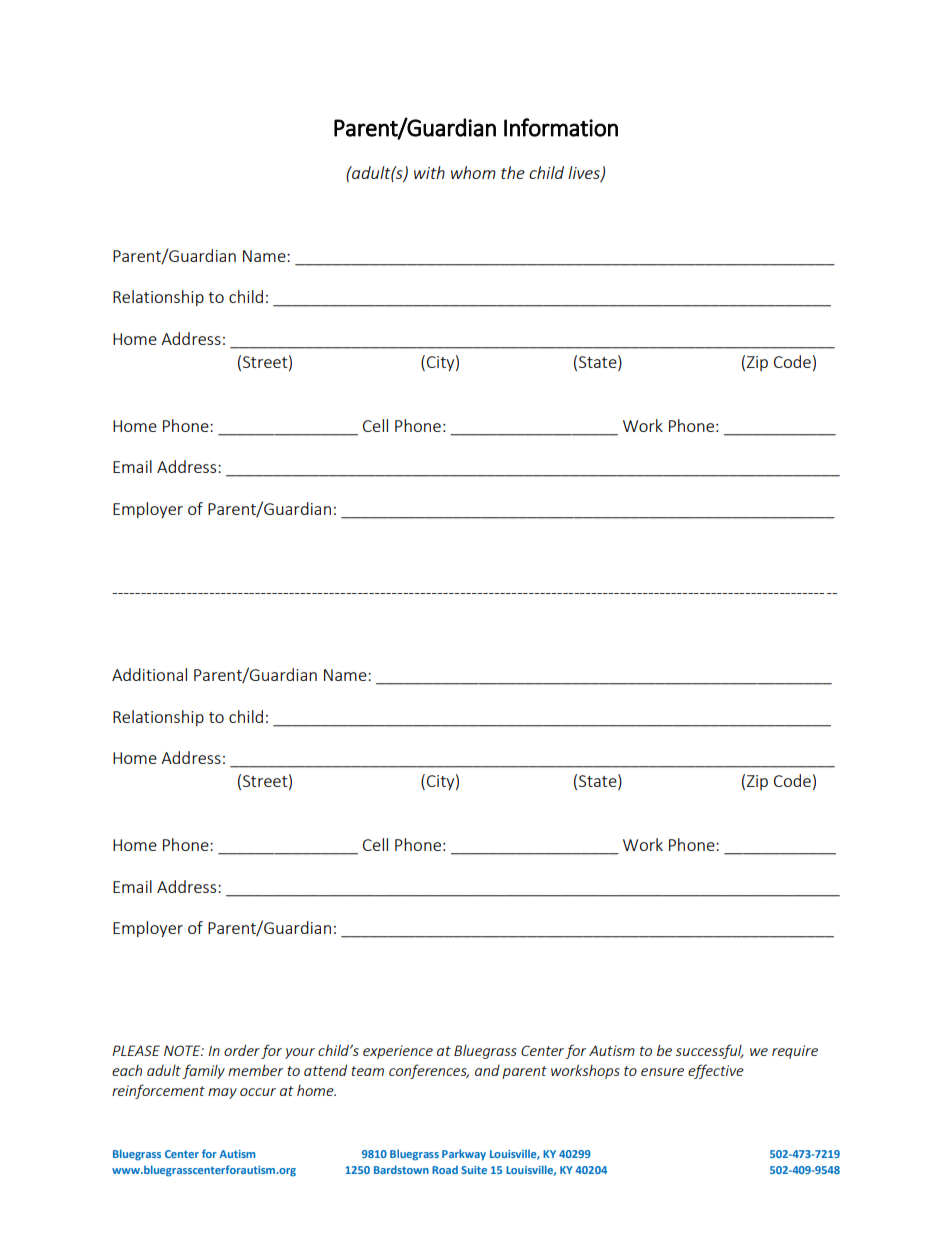 The image size is (952, 1233). I want to click on Additional, so click(149, 674).
